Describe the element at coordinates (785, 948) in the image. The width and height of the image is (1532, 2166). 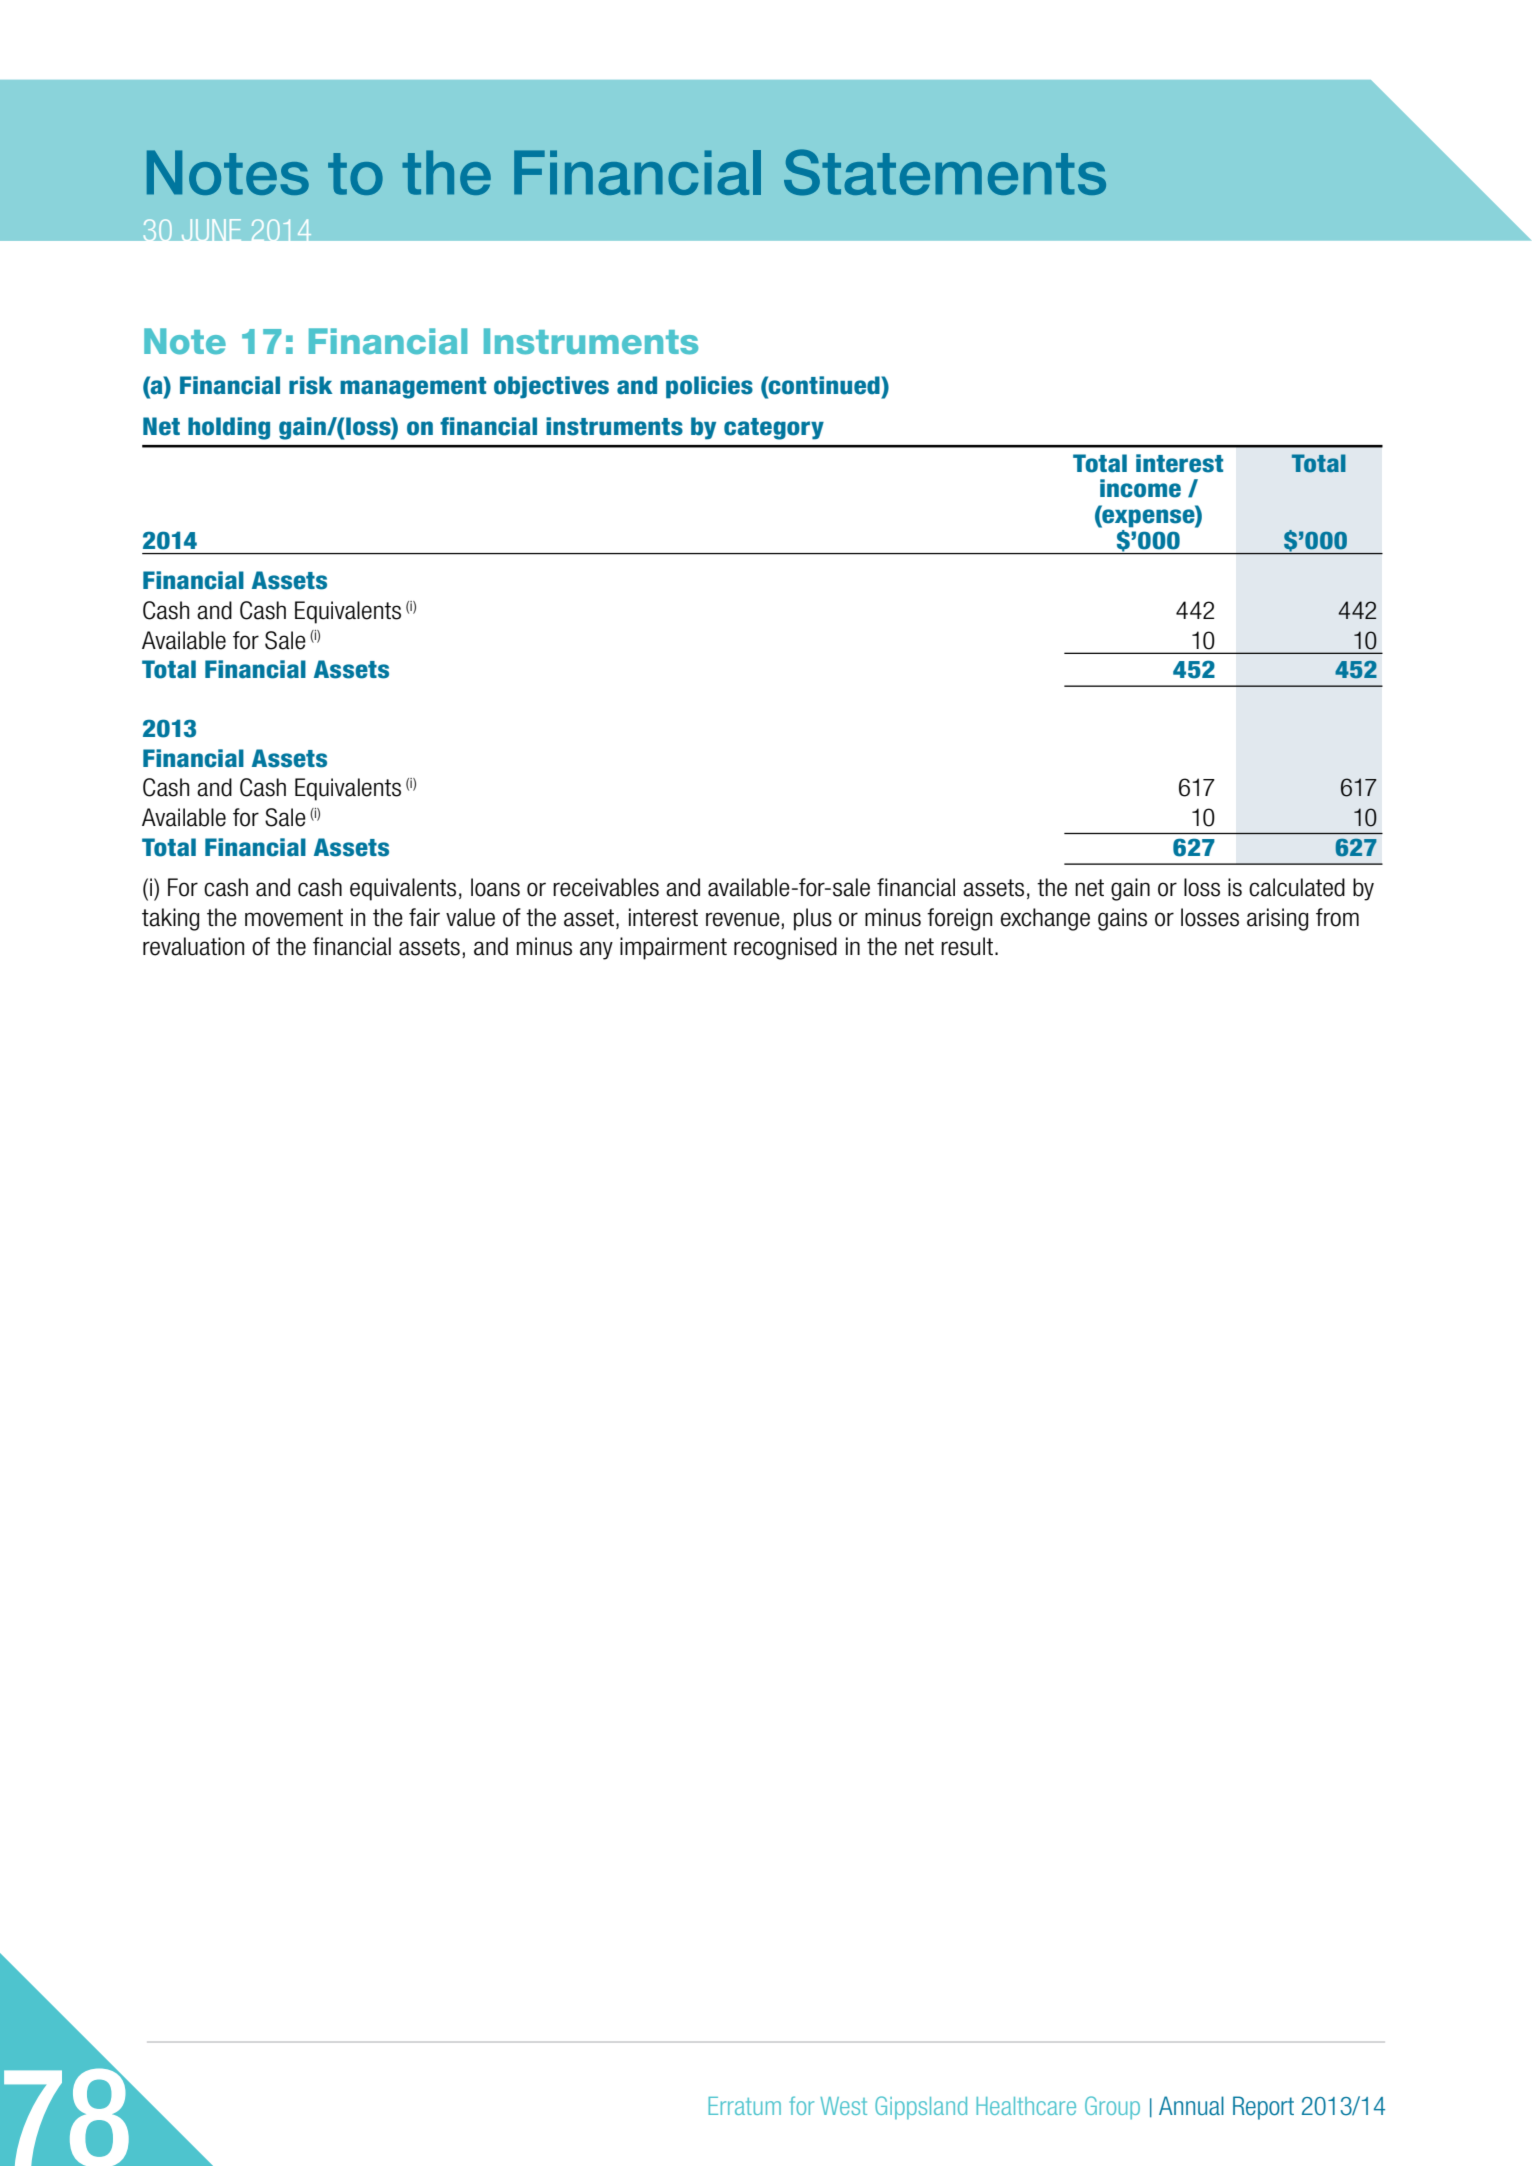
I see `recognised` at that location.
